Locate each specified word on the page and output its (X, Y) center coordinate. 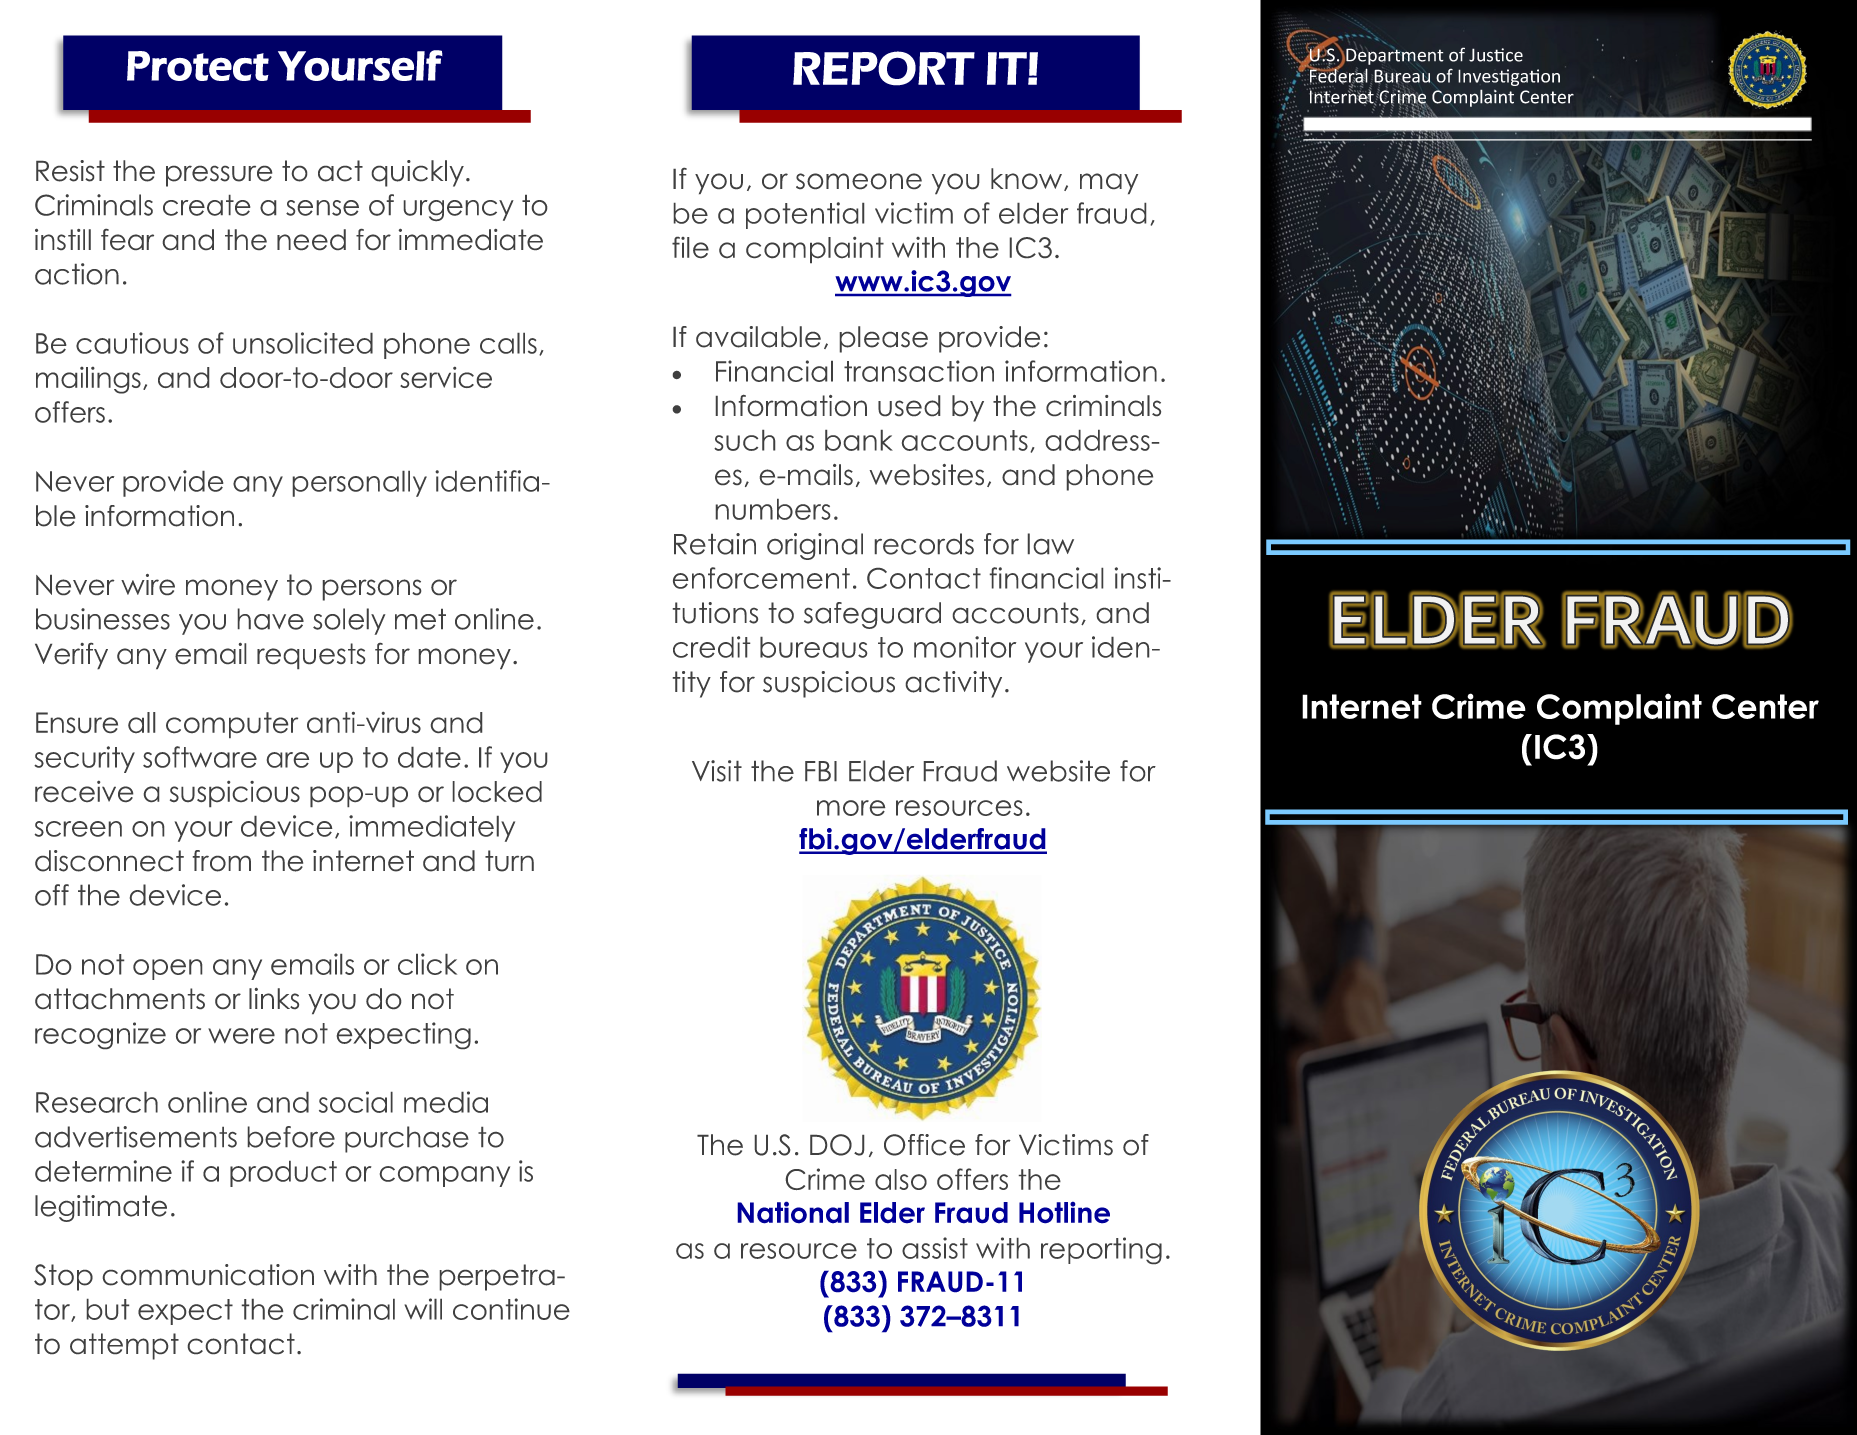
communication (208, 1275)
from (222, 861)
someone (859, 181)
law (1051, 544)
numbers (773, 509)
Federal (1337, 75)
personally (360, 484)
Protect (198, 66)
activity (954, 684)
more (851, 808)
